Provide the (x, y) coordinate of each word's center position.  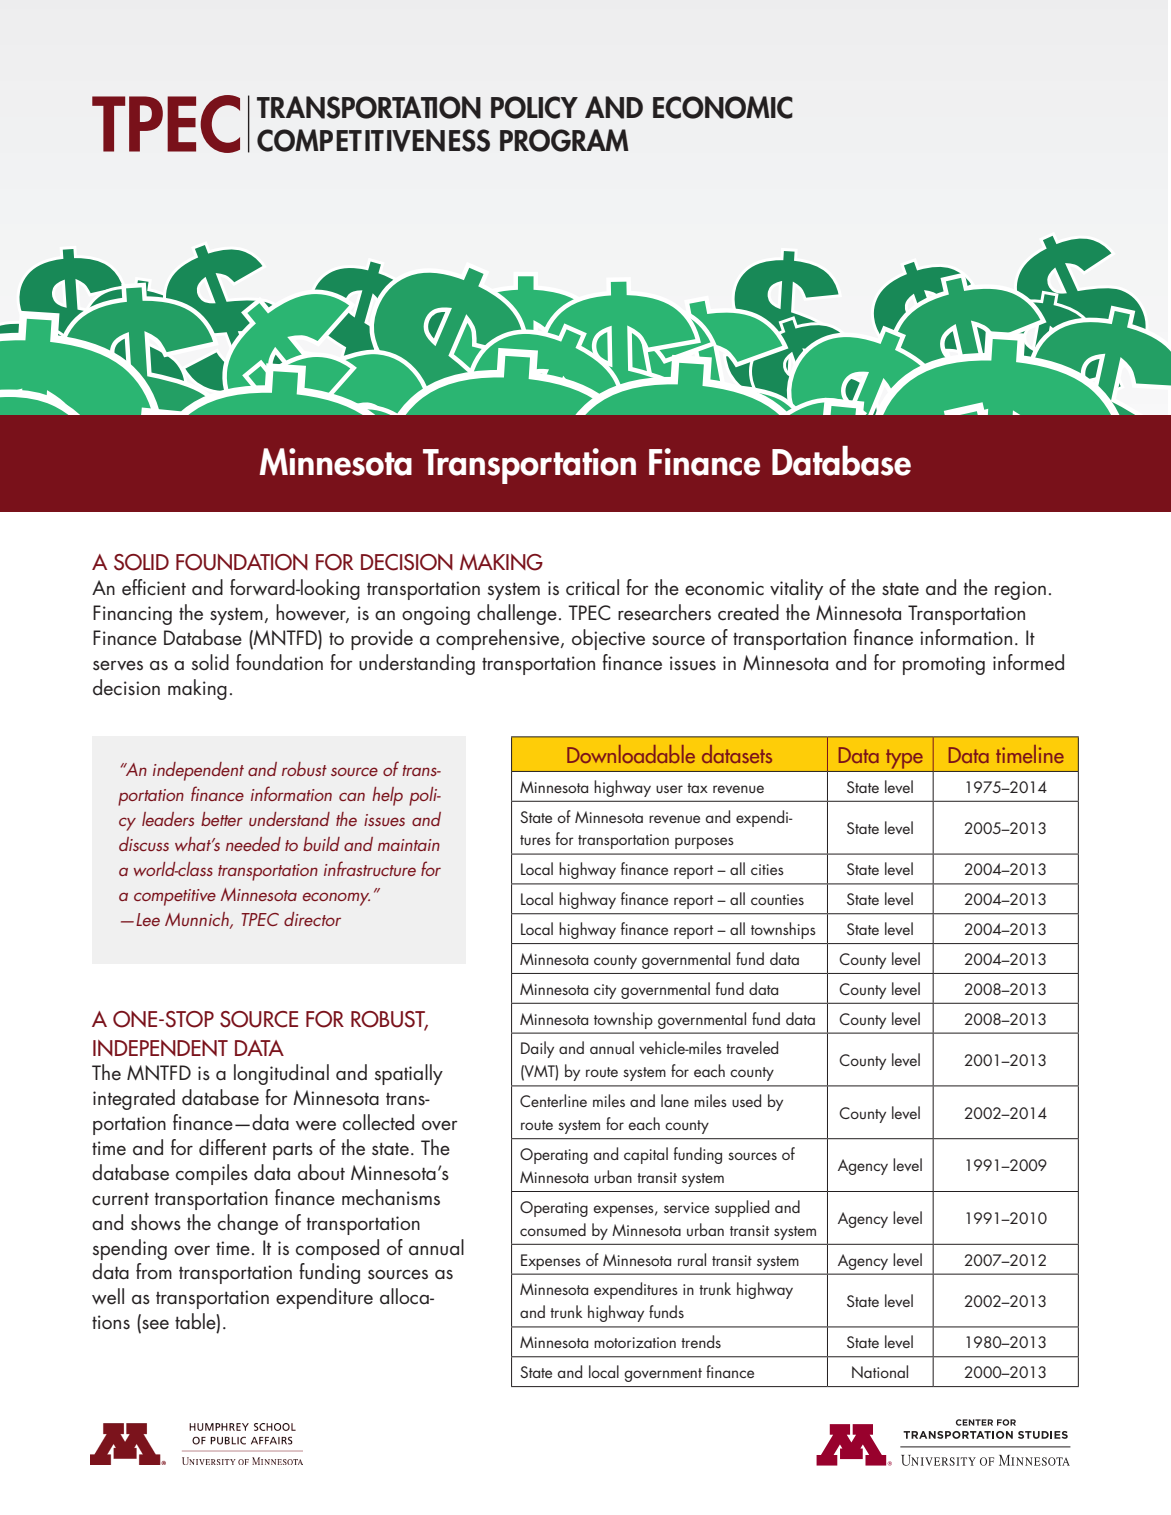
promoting (944, 665)
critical (592, 587)
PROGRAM (564, 140)
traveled (752, 1047)
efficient (154, 587)
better (222, 819)
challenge (517, 614)
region (1020, 590)
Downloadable (631, 754)
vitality (796, 589)
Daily (537, 1049)
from (154, 1271)
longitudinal (281, 1074)
